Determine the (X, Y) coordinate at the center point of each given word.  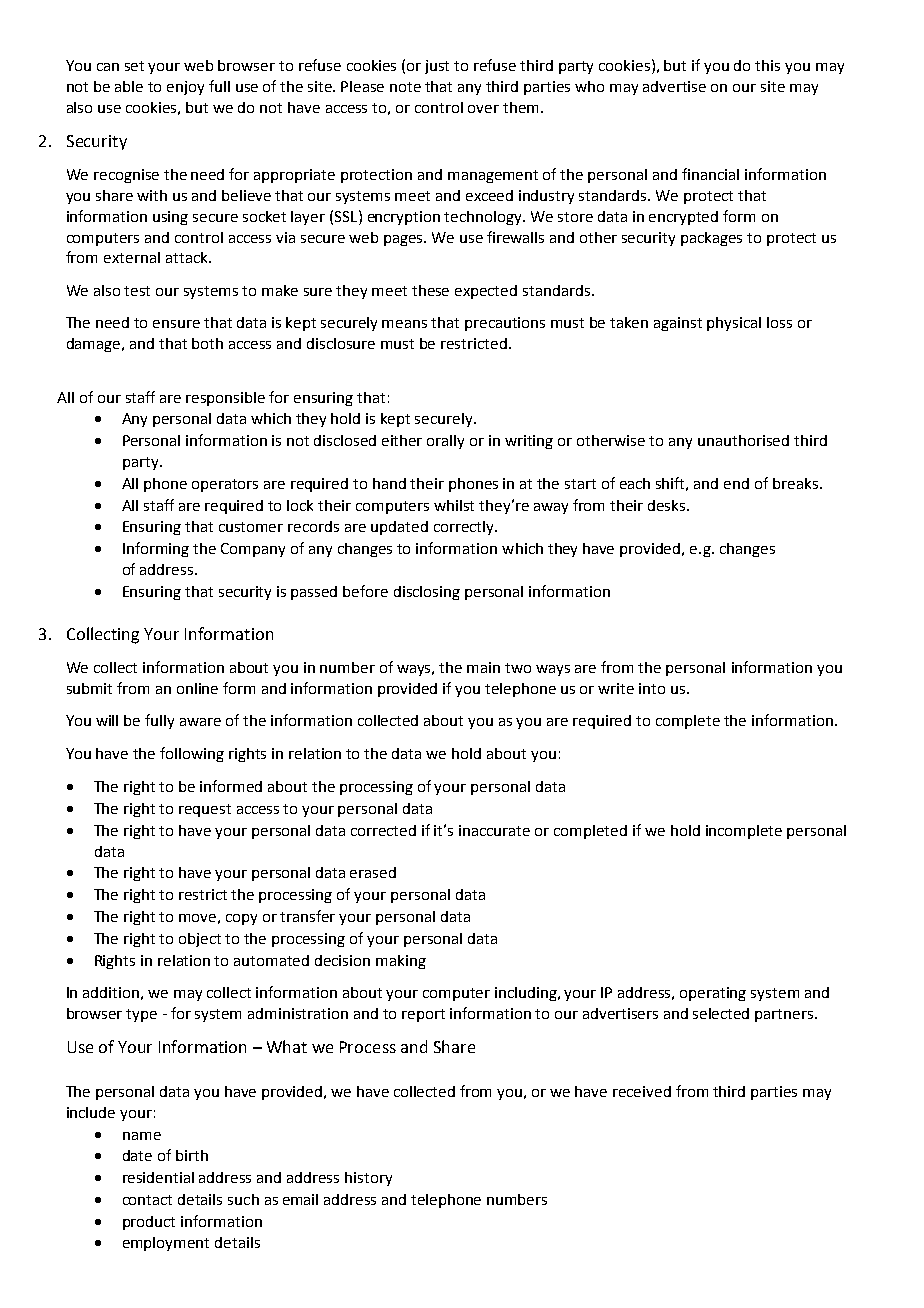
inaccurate (494, 830)
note (405, 87)
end (736, 483)
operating (713, 994)
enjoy (185, 88)
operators (225, 485)
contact (147, 1200)
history (368, 1179)
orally (445, 442)
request (205, 810)
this (767, 65)
